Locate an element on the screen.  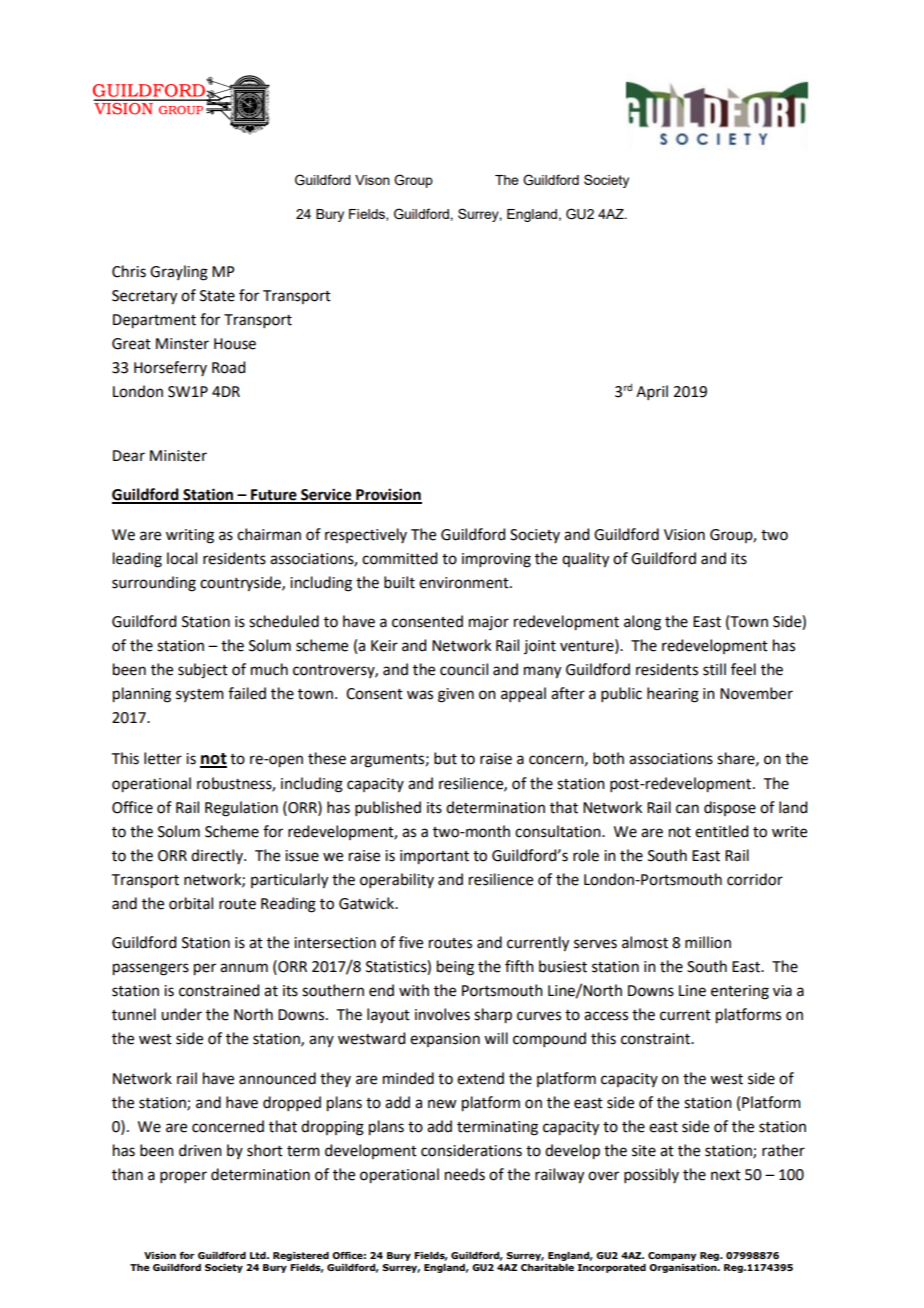
entering is located at coordinates (740, 992).
